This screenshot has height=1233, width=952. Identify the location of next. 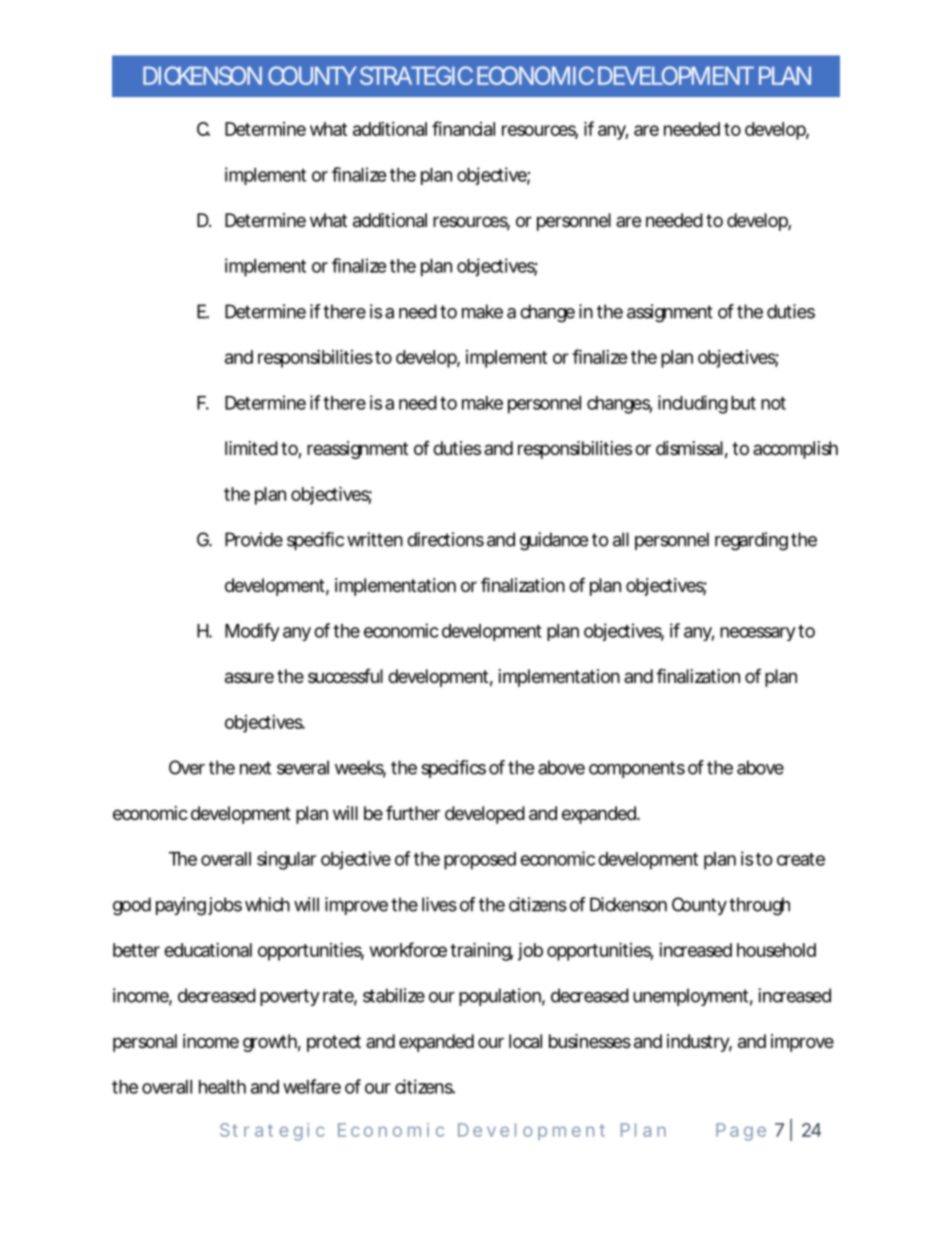
(255, 768).
